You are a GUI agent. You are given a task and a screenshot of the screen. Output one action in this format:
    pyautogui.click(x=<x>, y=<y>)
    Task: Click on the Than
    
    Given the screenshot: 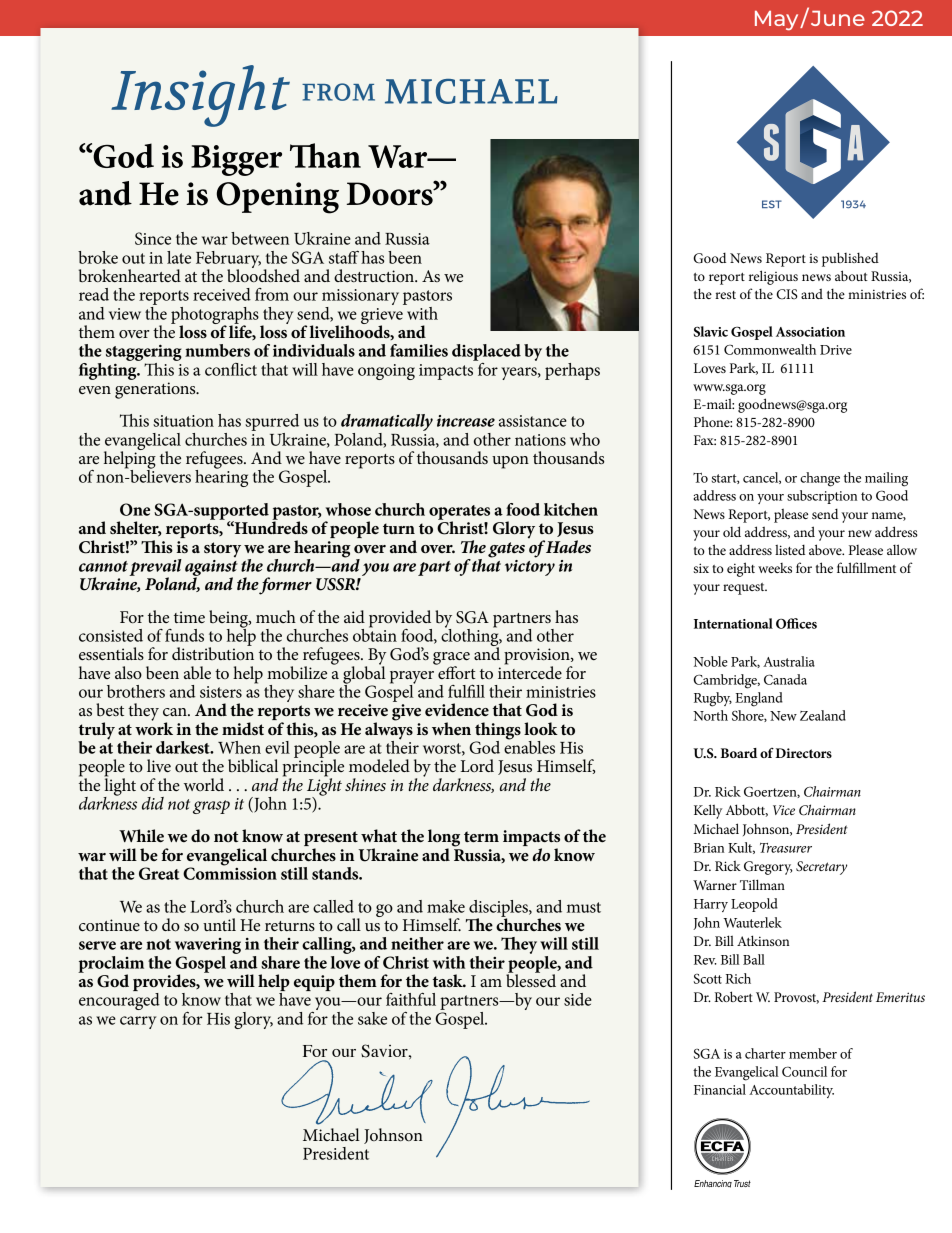 What is the action you would take?
    pyautogui.click(x=325, y=155)
